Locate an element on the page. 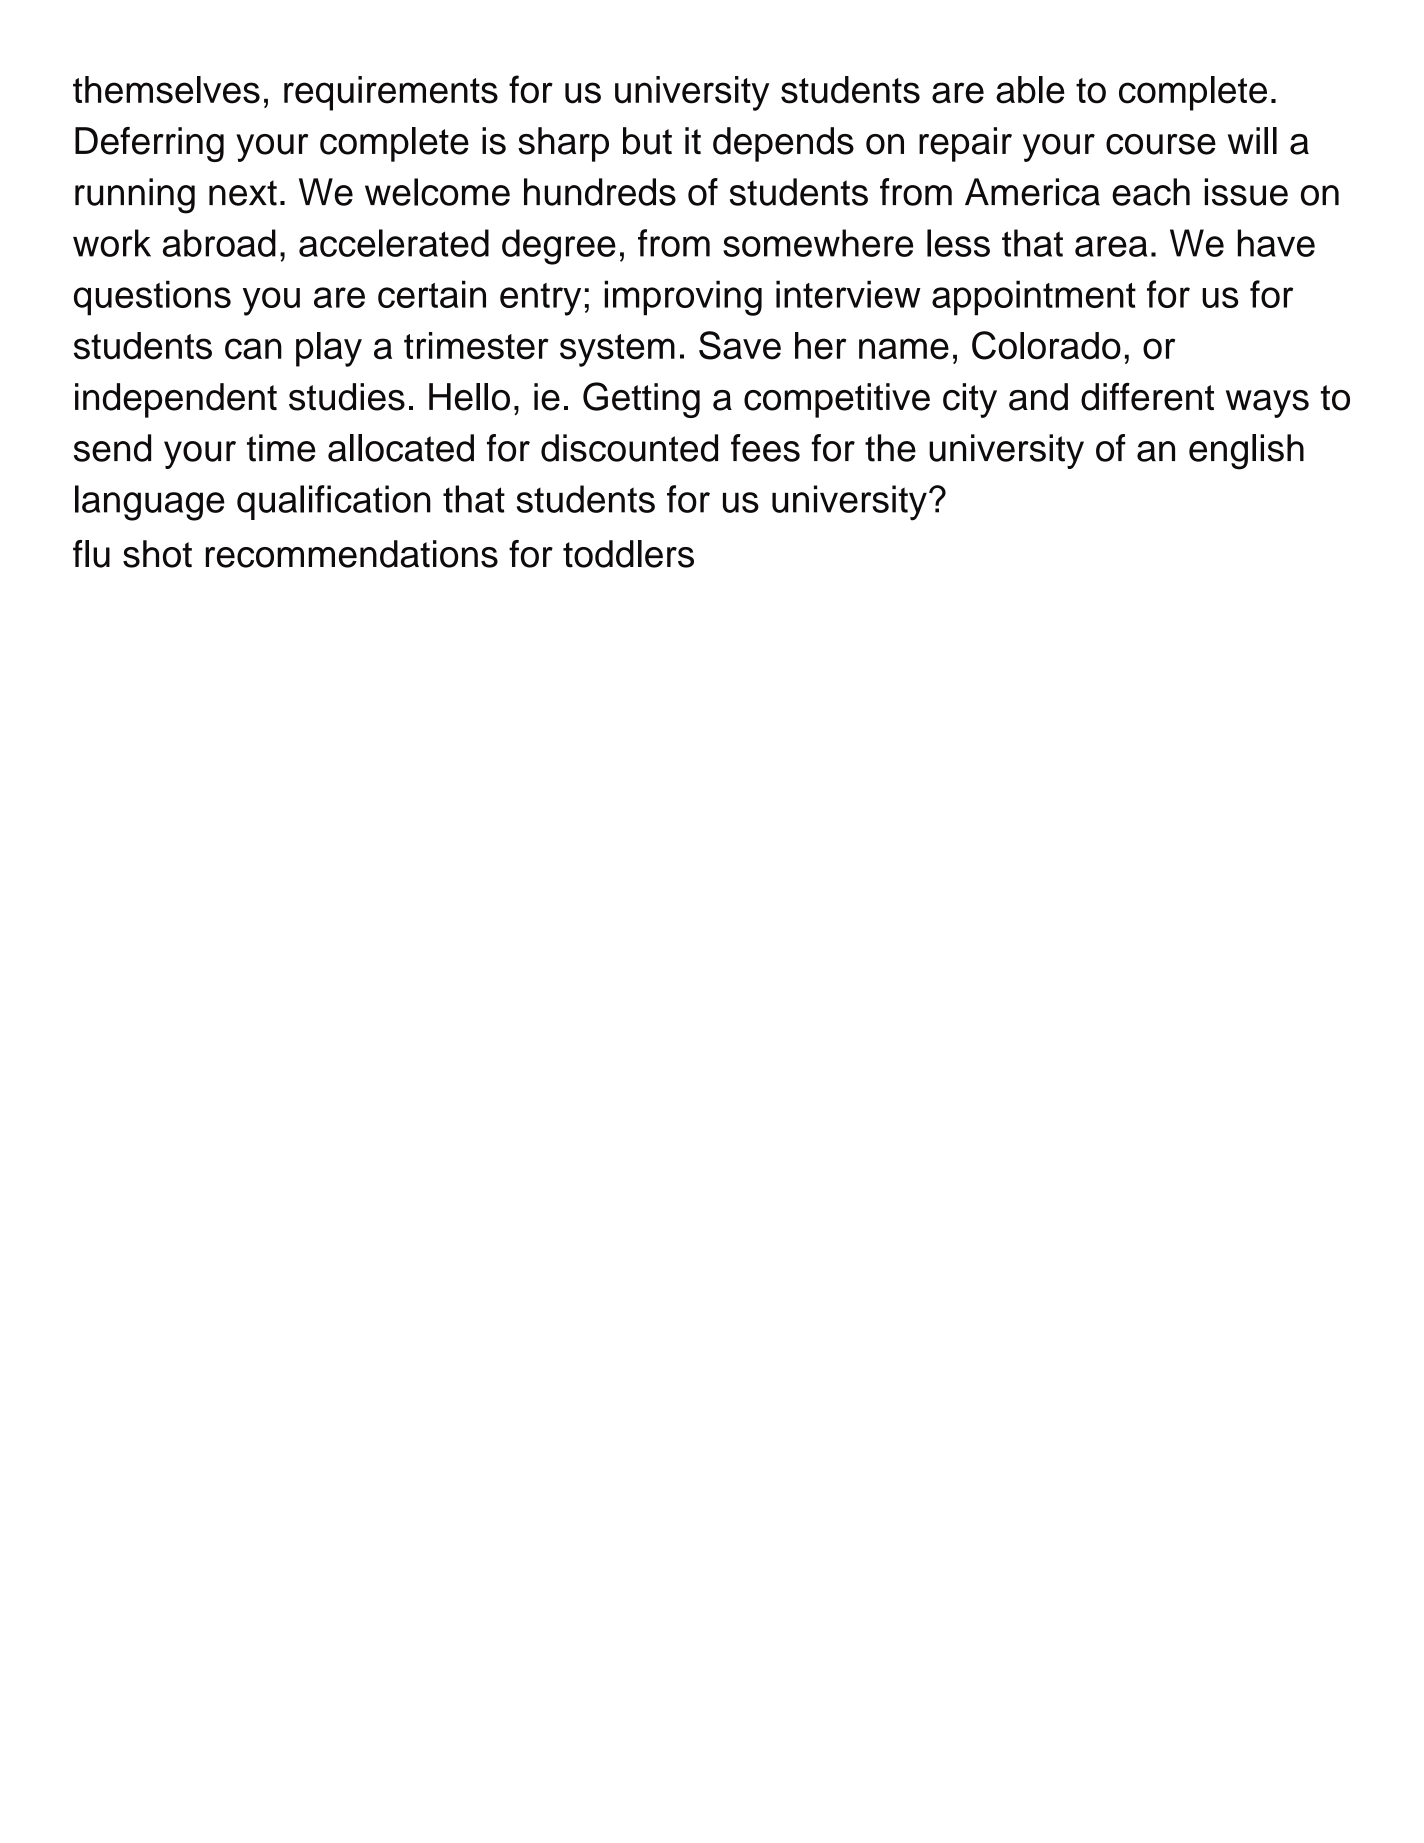 The image size is (1424, 1843). independent is located at coordinates (176, 400).
